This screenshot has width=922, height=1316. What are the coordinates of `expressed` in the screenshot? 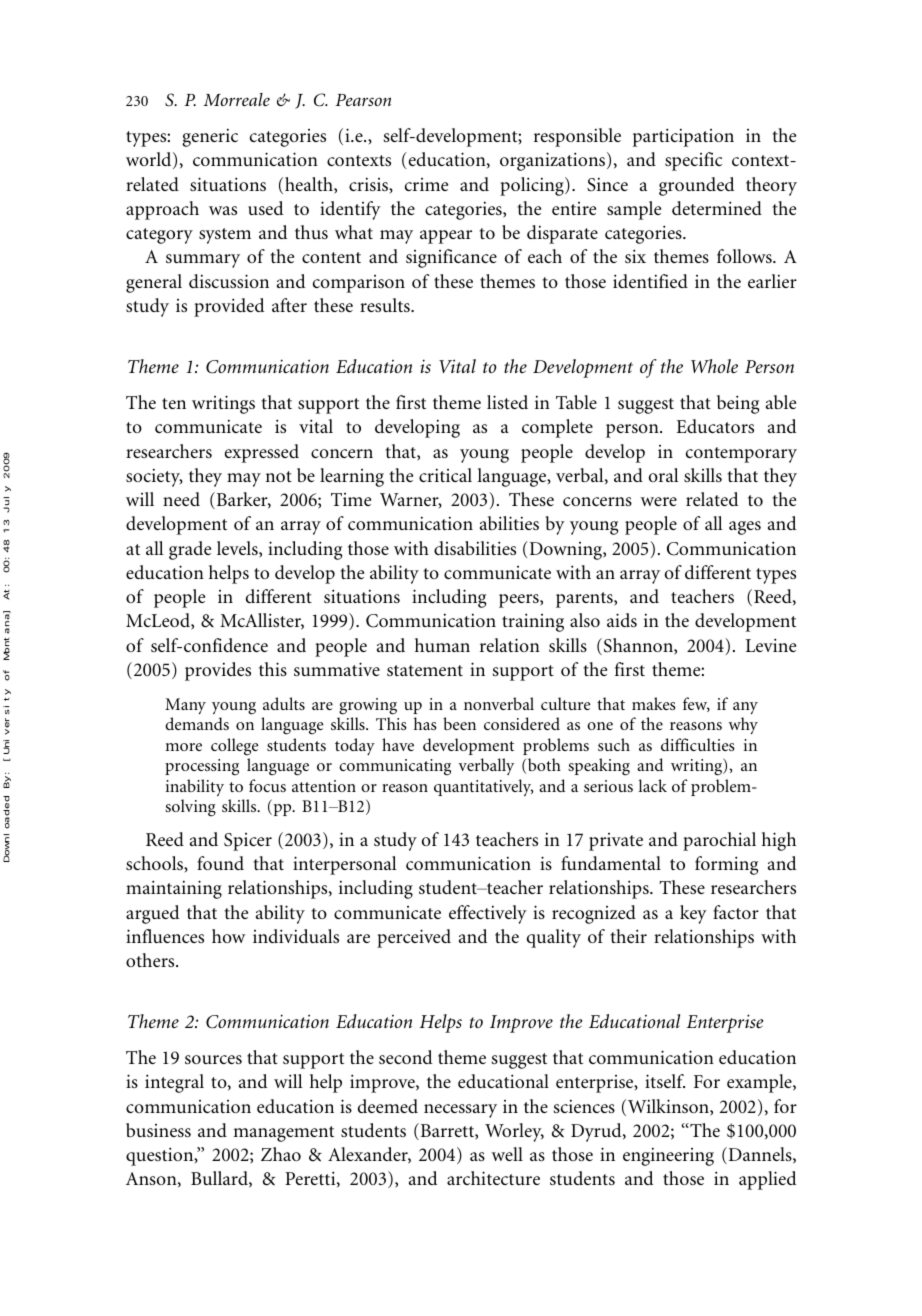 It's located at (262, 453).
